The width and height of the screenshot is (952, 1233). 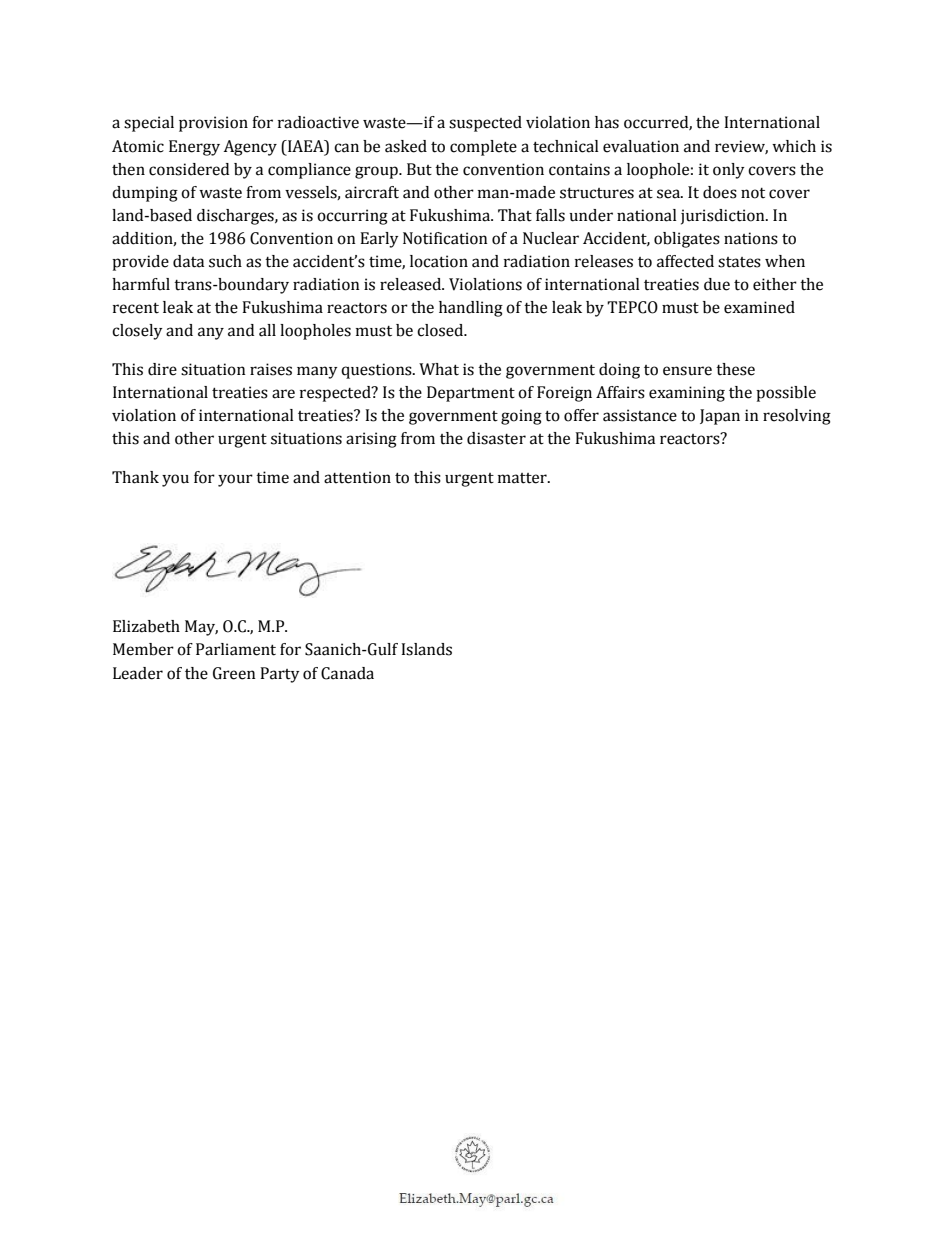 I want to click on Department, so click(x=471, y=394).
